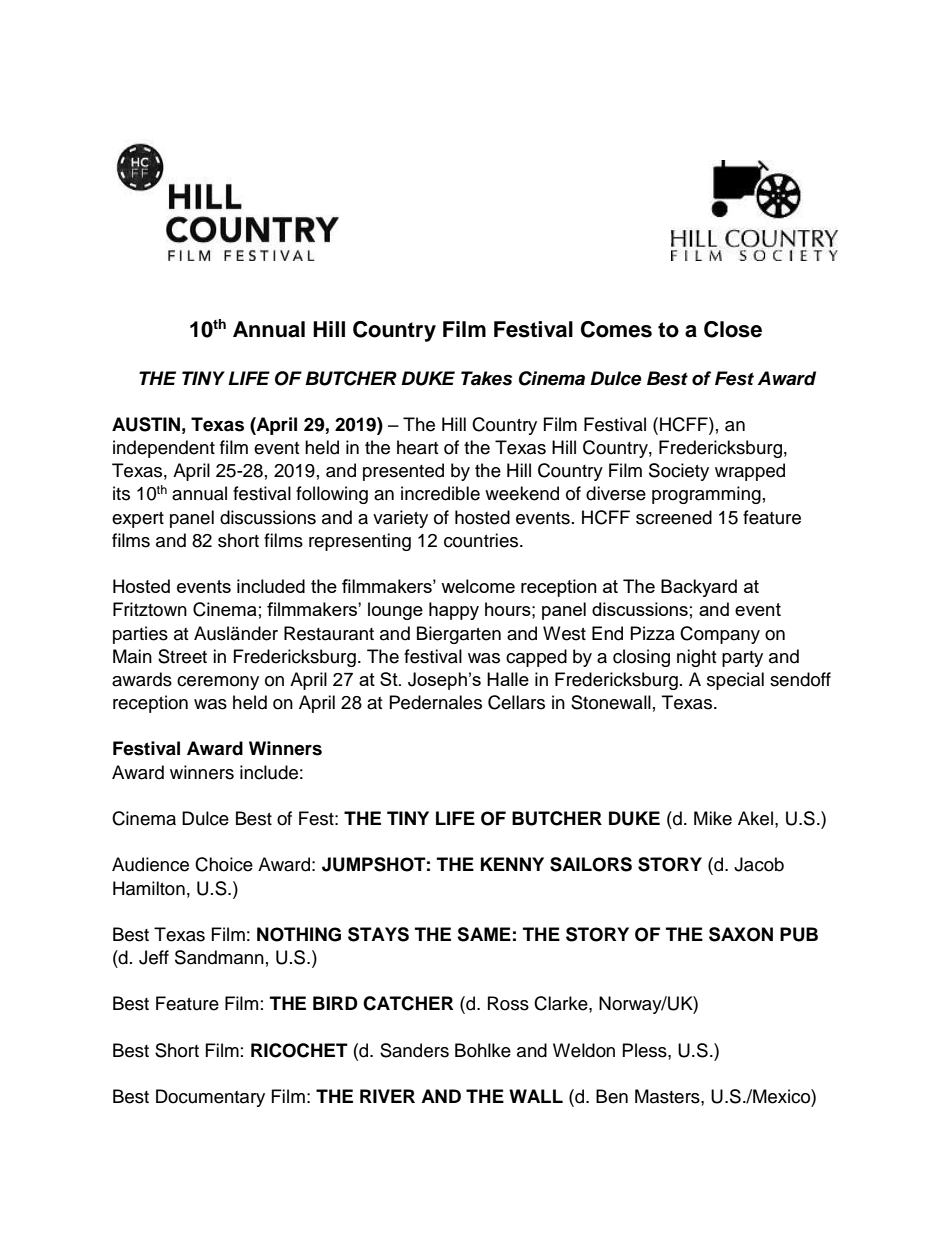 This screenshot has height=1233, width=952. I want to click on Close, so click(733, 329).
